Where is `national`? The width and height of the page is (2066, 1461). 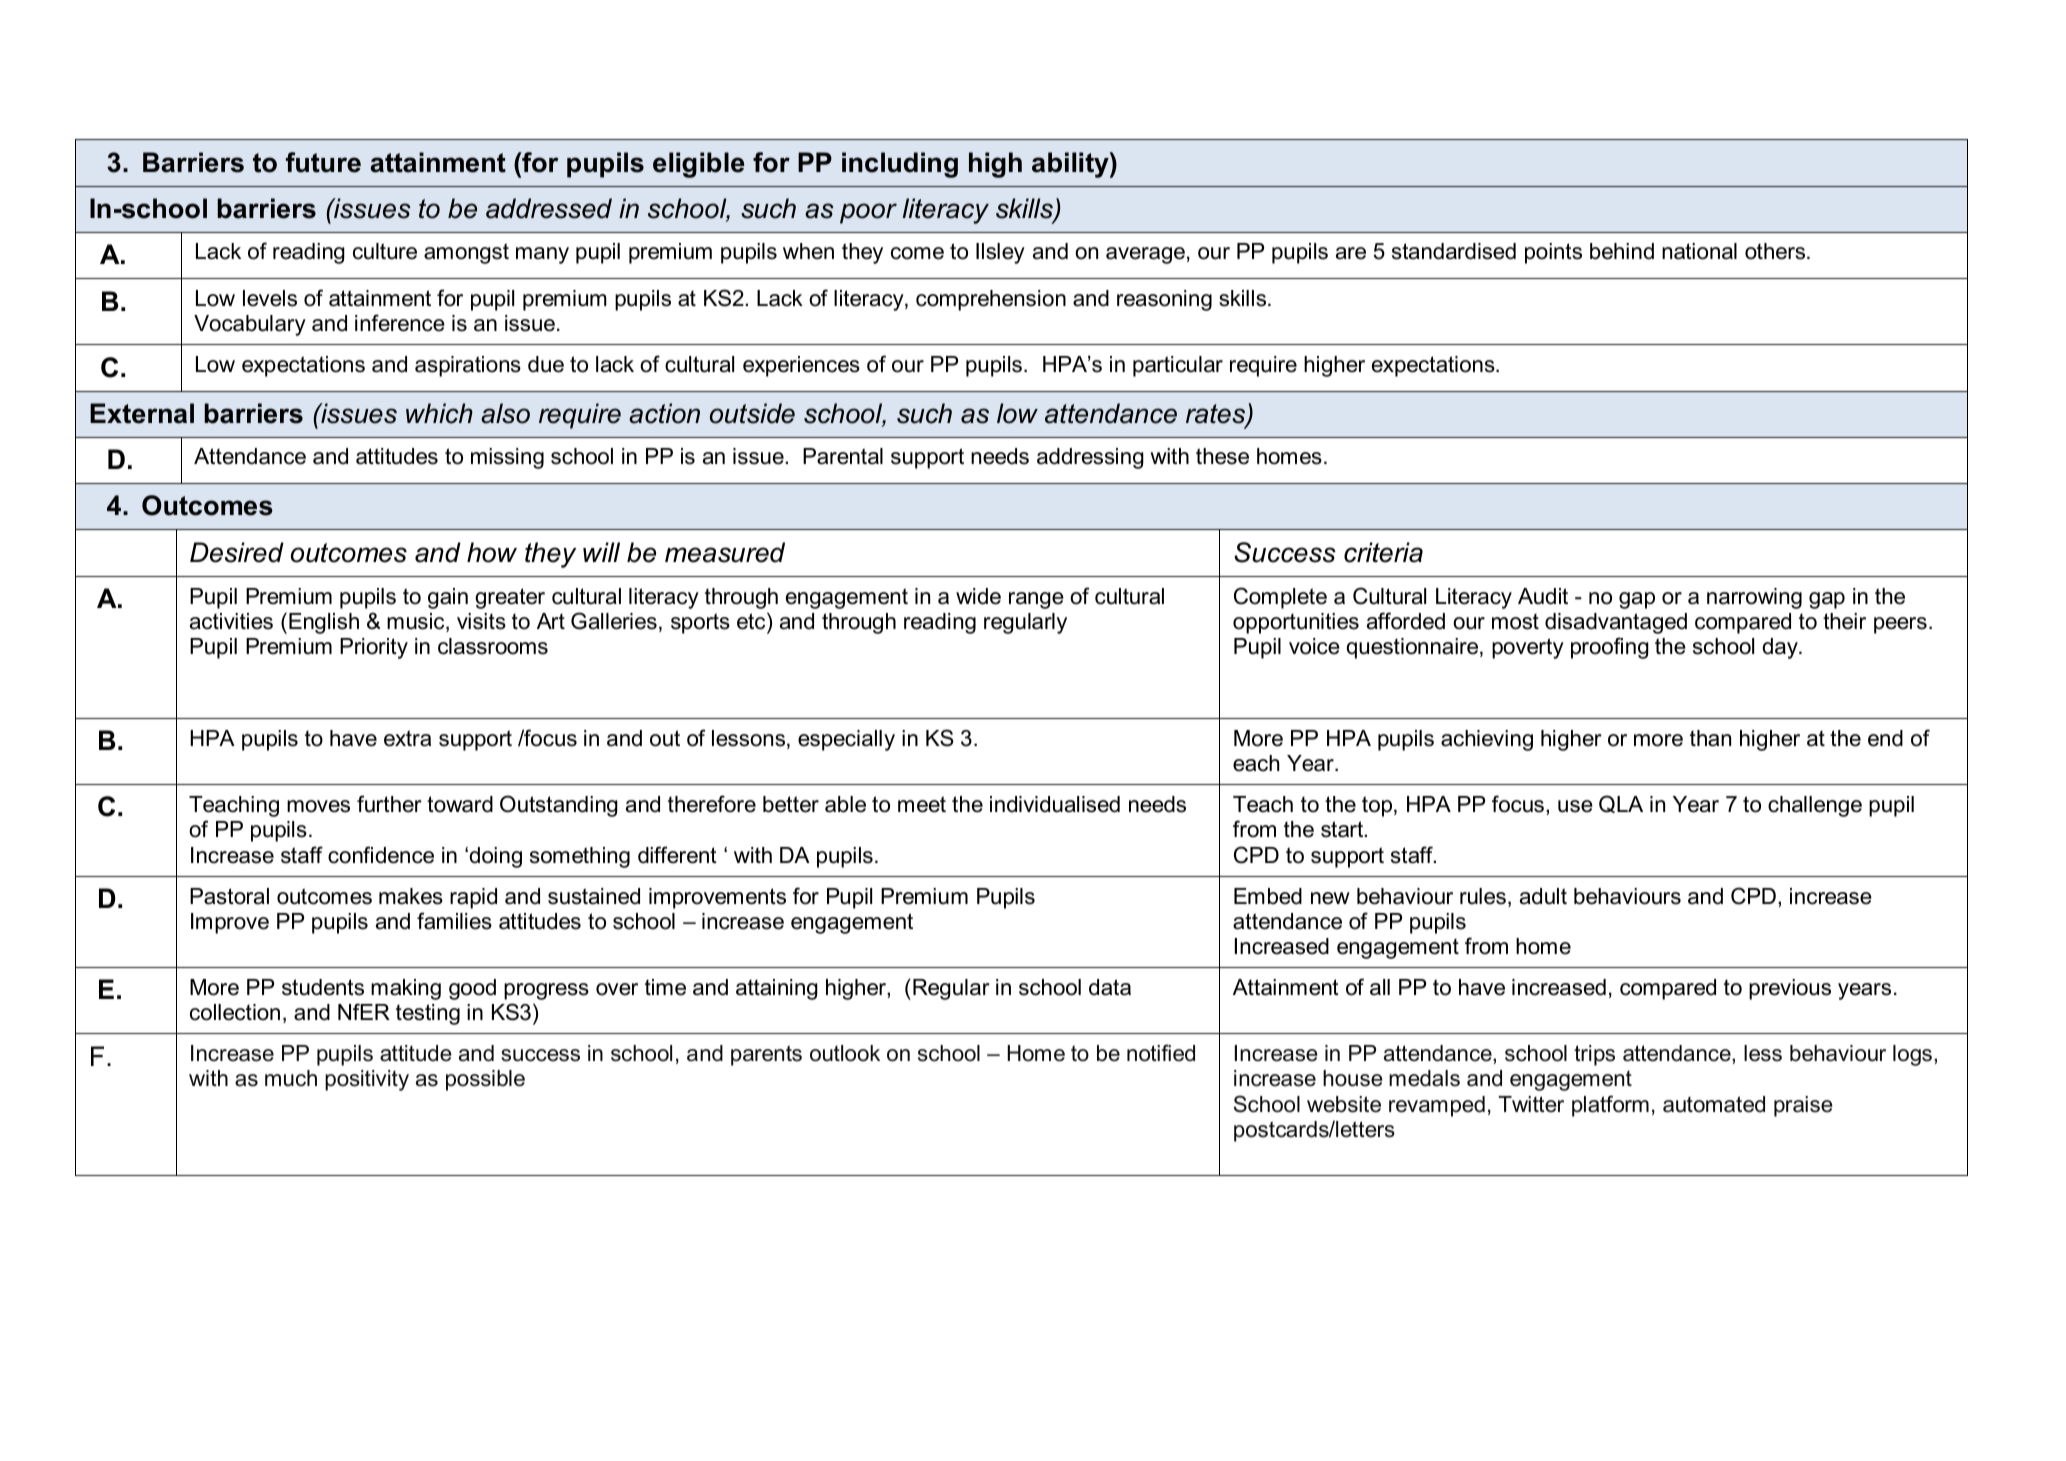 national is located at coordinates (1699, 251).
